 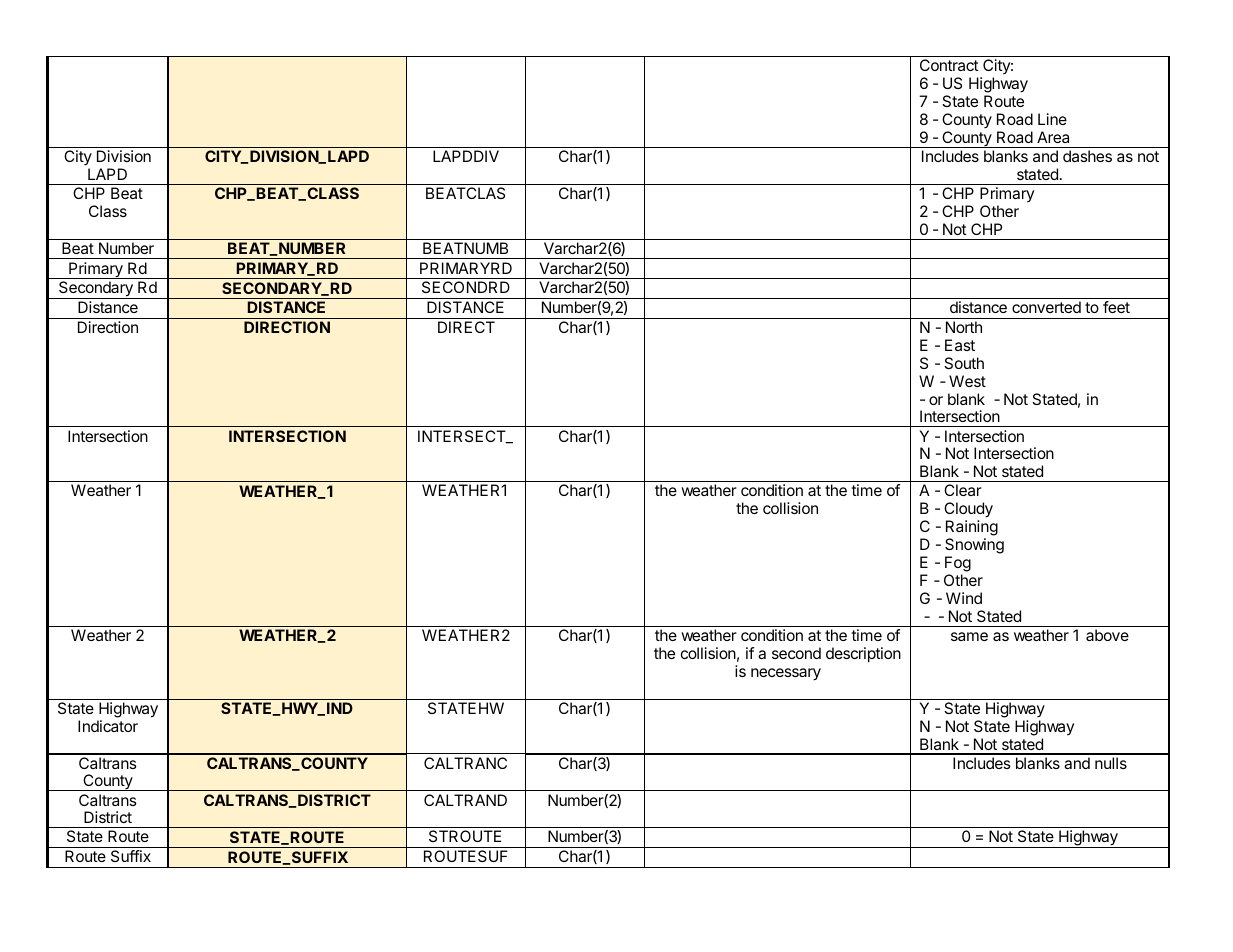 What do you see at coordinates (960, 345) in the screenshot?
I see `East` at bounding box center [960, 345].
